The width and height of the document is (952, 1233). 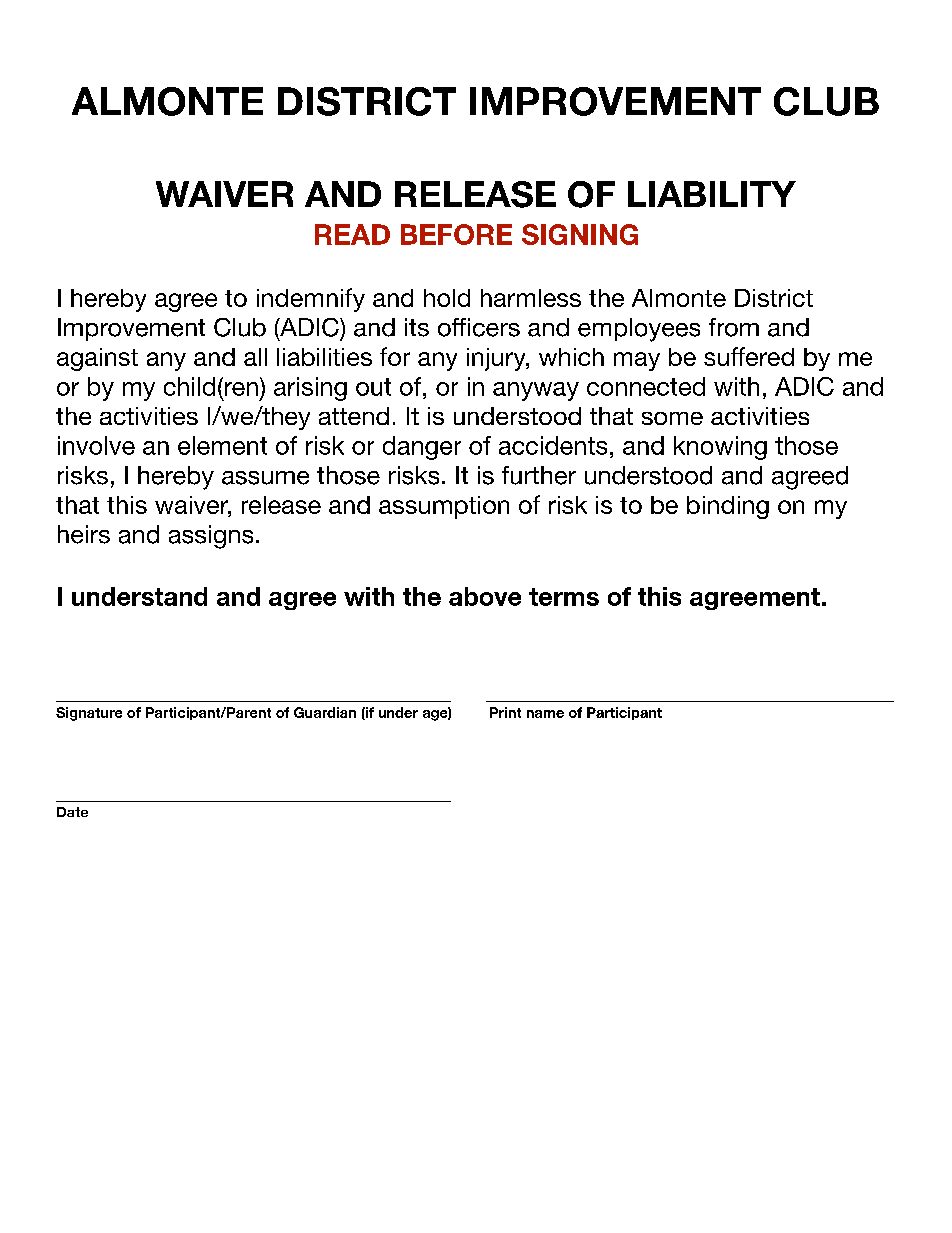 What do you see at coordinates (728, 507) in the document?
I see `binding` at bounding box center [728, 507].
